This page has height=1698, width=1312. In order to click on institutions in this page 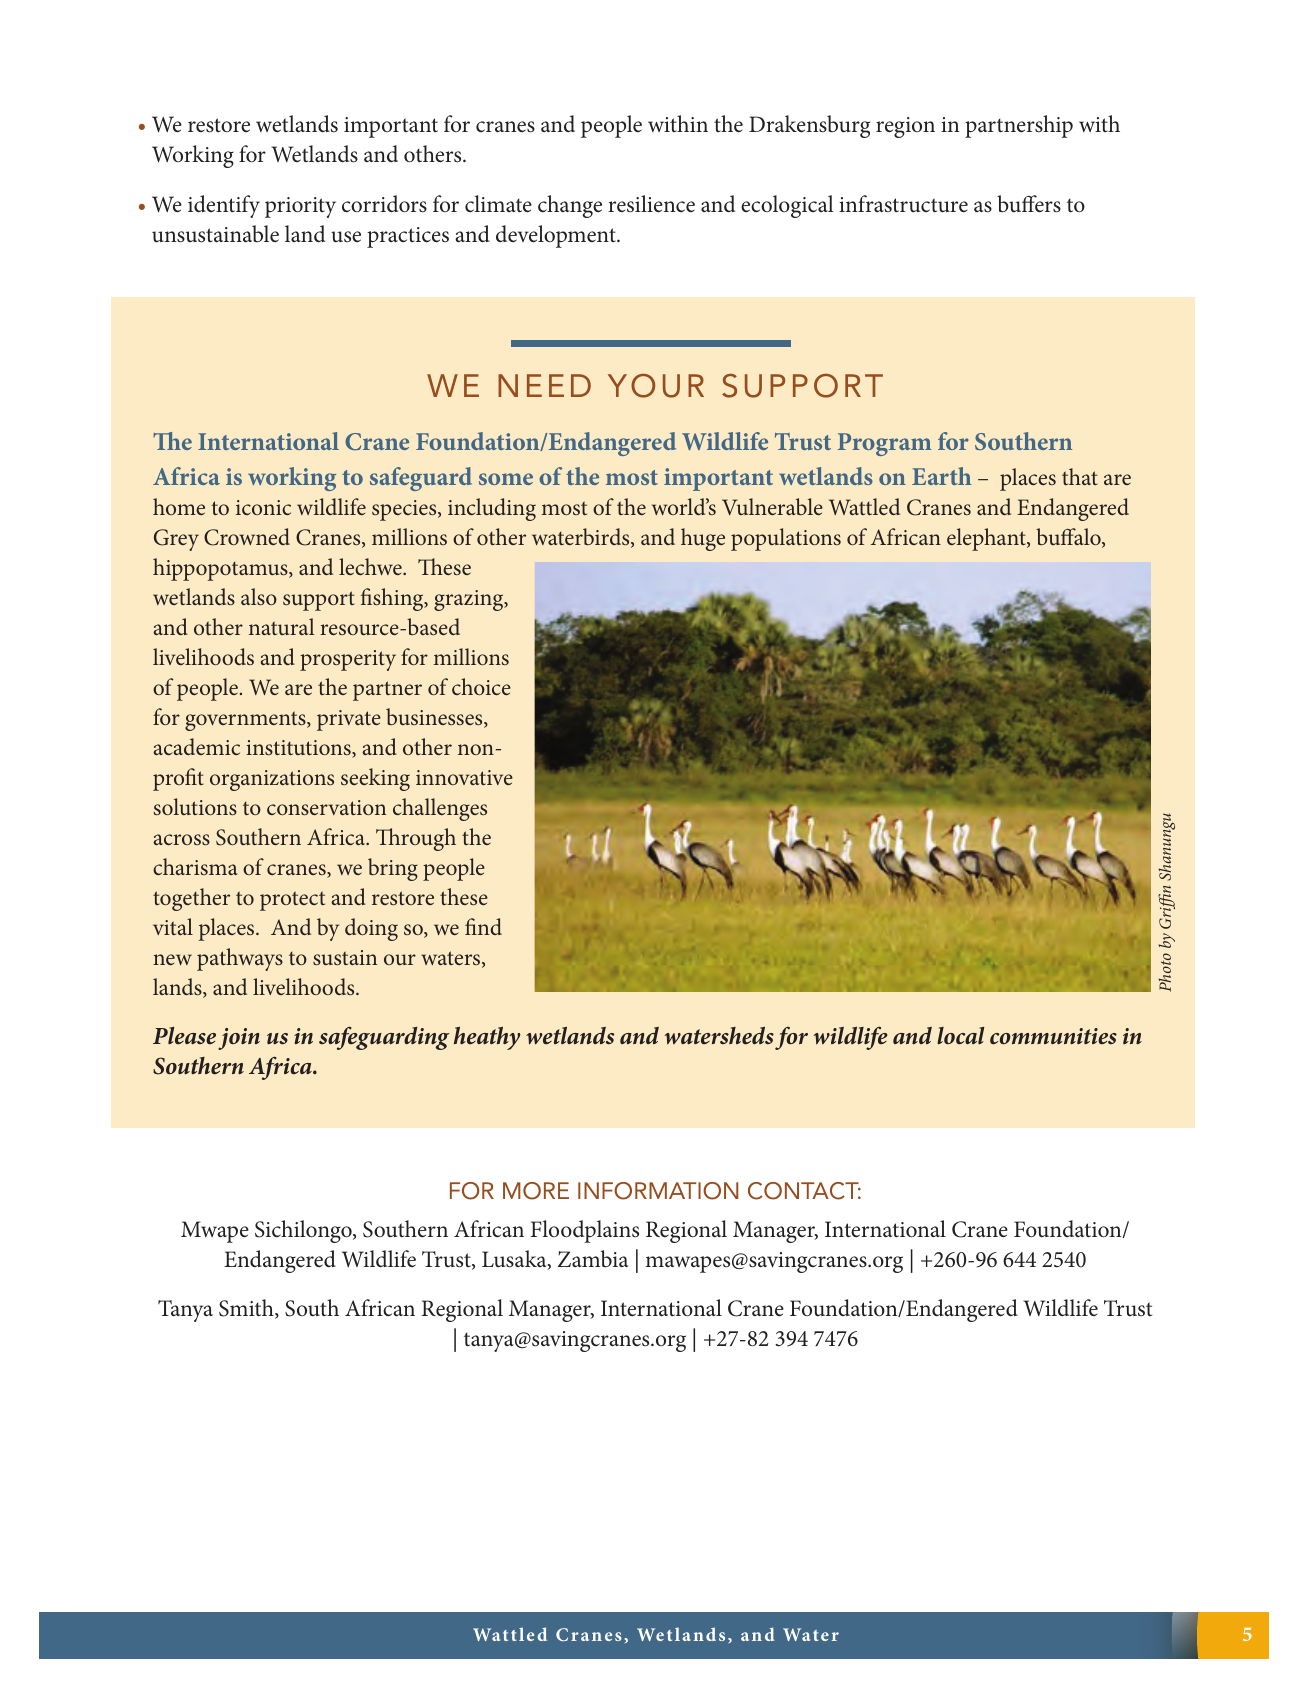, I will do `click(299, 749)`.
